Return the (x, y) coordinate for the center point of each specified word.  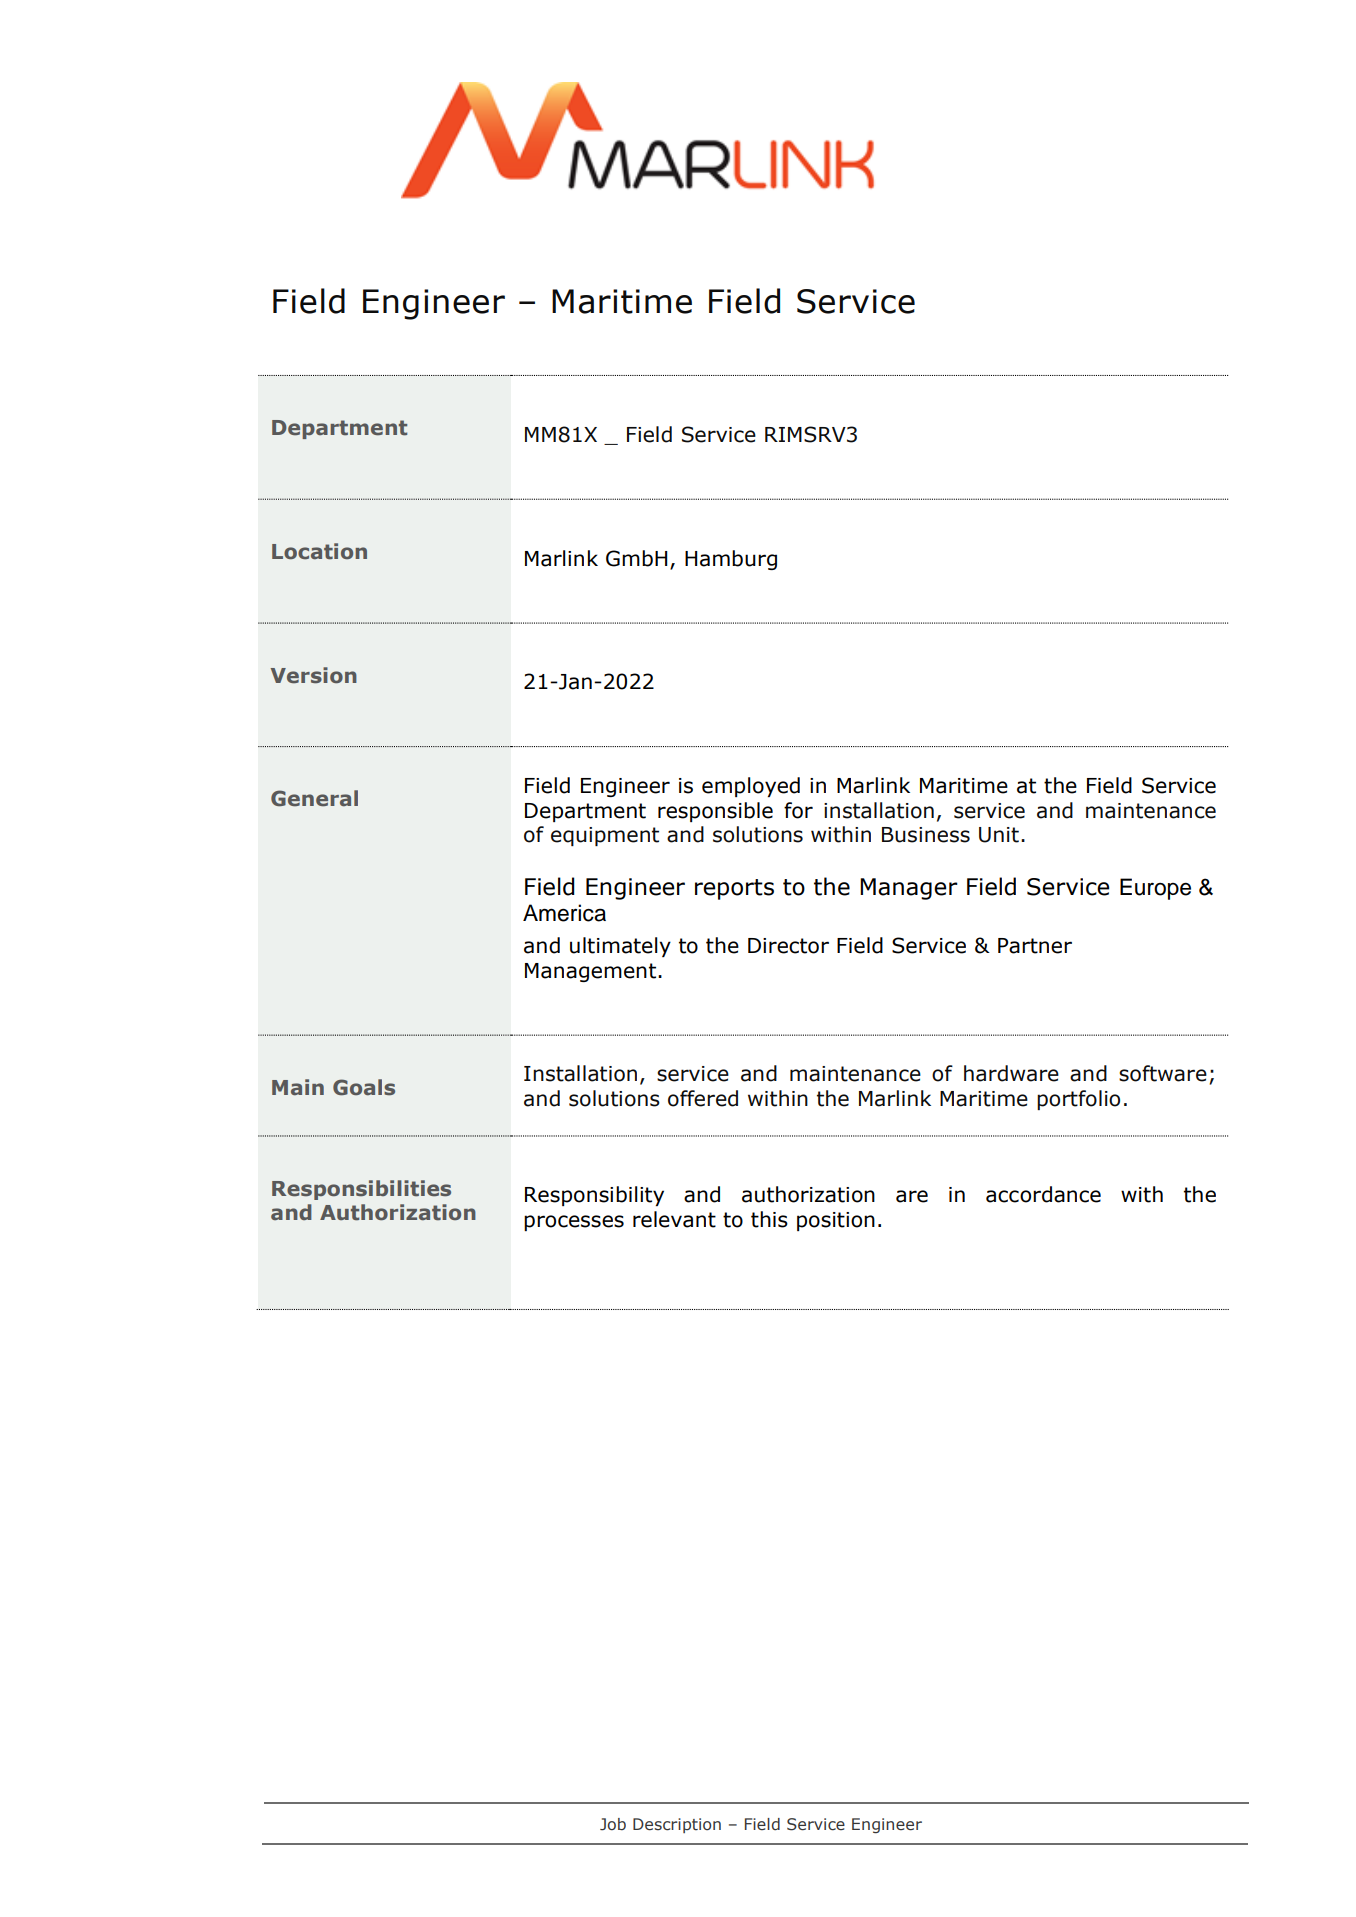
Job (613, 1824)
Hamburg (731, 560)
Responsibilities (361, 1190)
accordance (1043, 1194)
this (769, 1219)
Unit (999, 835)
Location (319, 551)
